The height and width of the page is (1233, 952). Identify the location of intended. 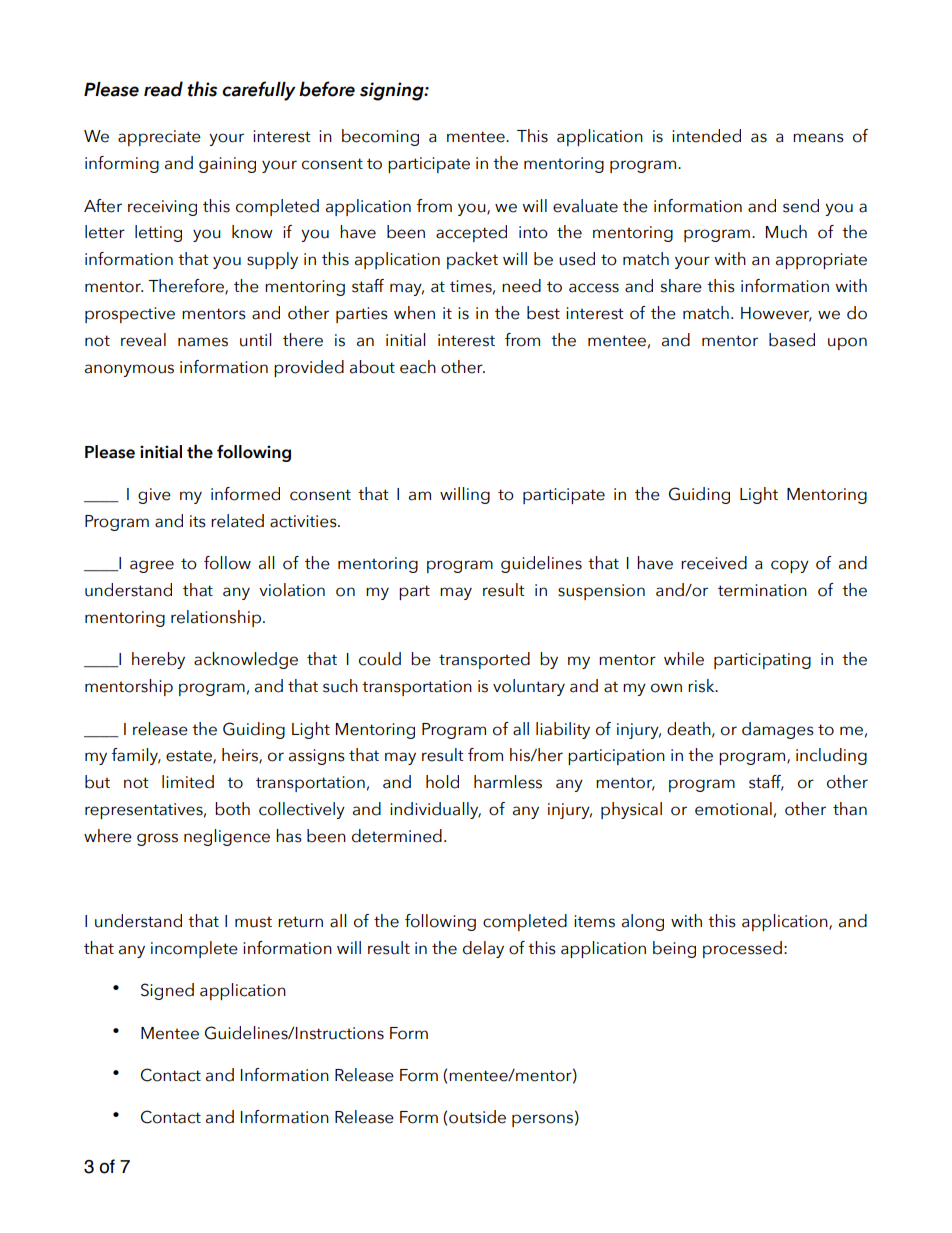
(706, 136).
